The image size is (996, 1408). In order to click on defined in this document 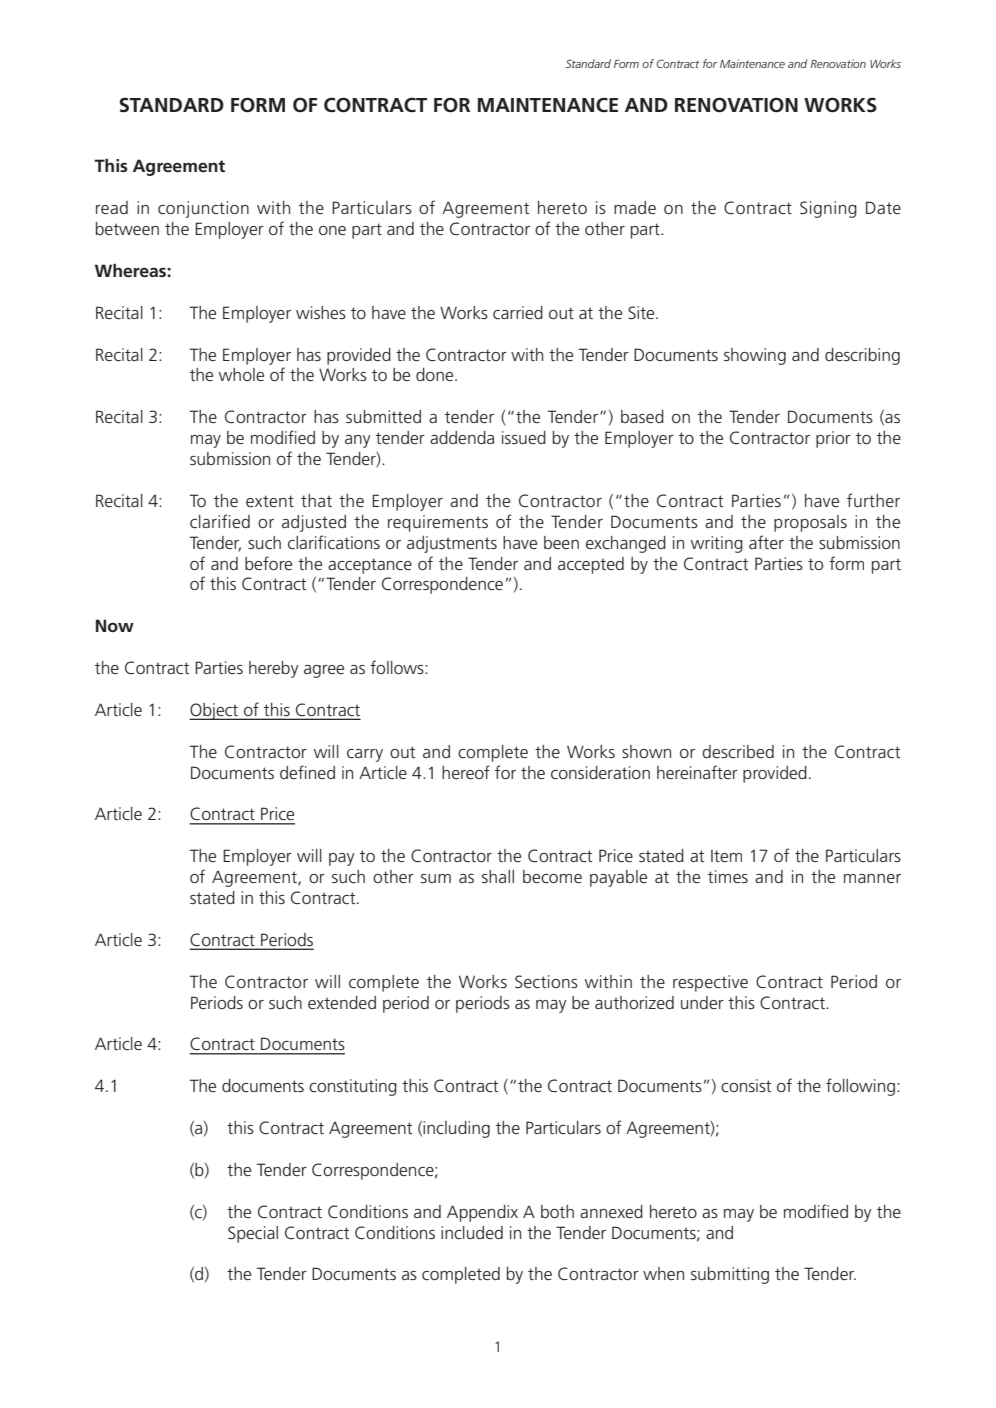, I will do `click(307, 772)`.
